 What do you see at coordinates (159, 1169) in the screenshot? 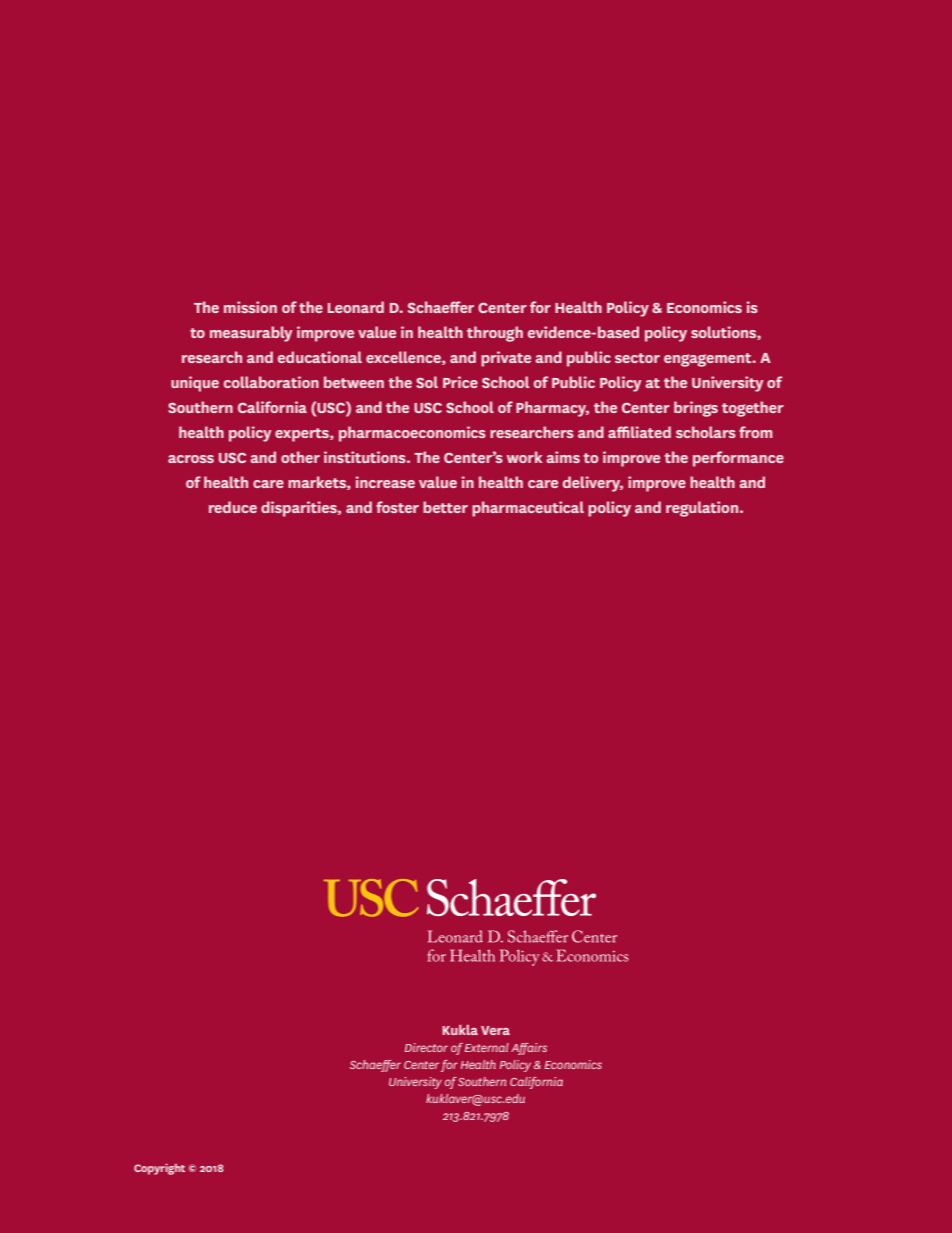
I see `Copyright` at bounding box center [159, 1169].
